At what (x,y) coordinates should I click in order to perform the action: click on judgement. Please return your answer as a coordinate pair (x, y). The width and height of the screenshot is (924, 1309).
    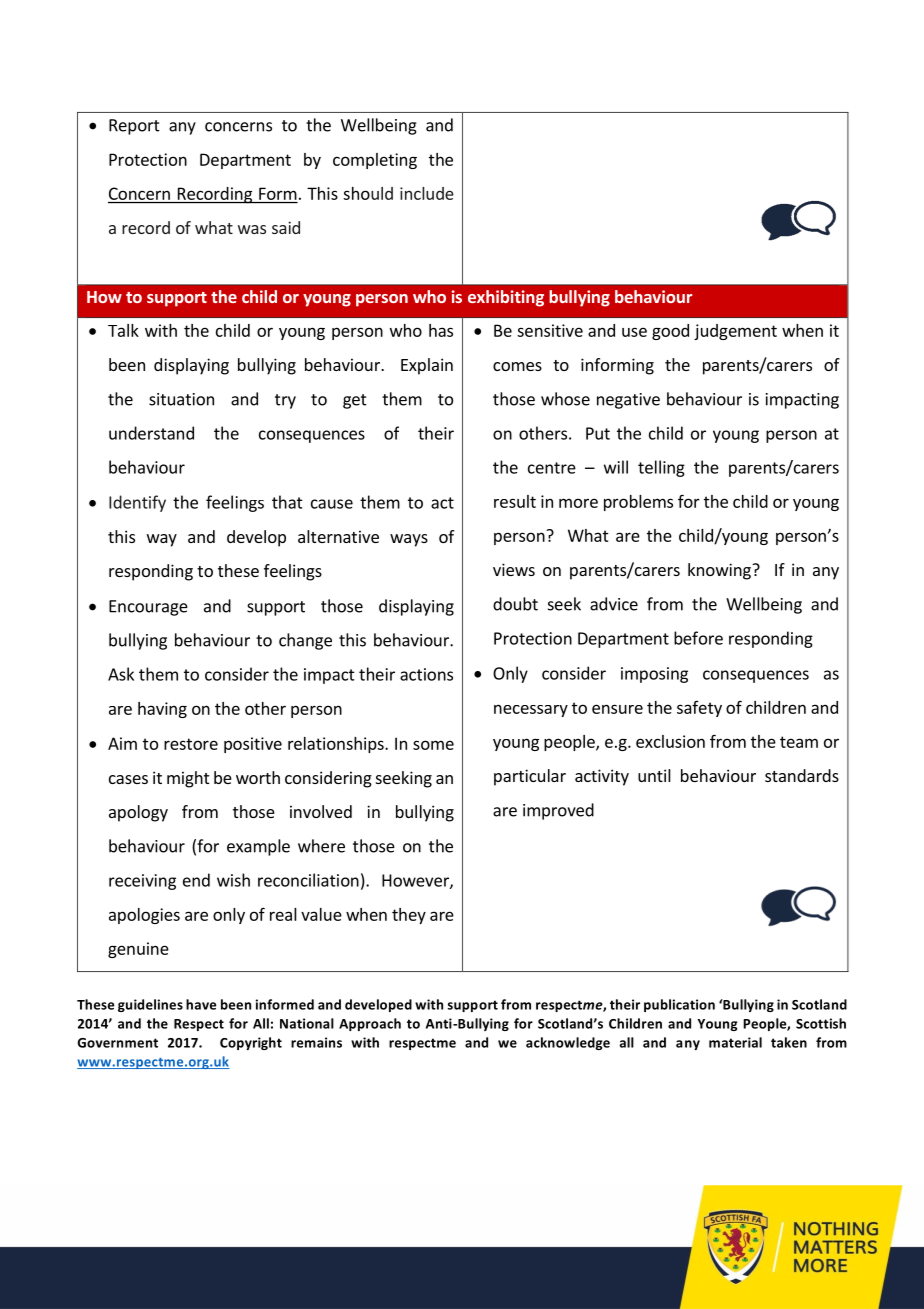
    Looking at the image, I should click on (735, 332).
